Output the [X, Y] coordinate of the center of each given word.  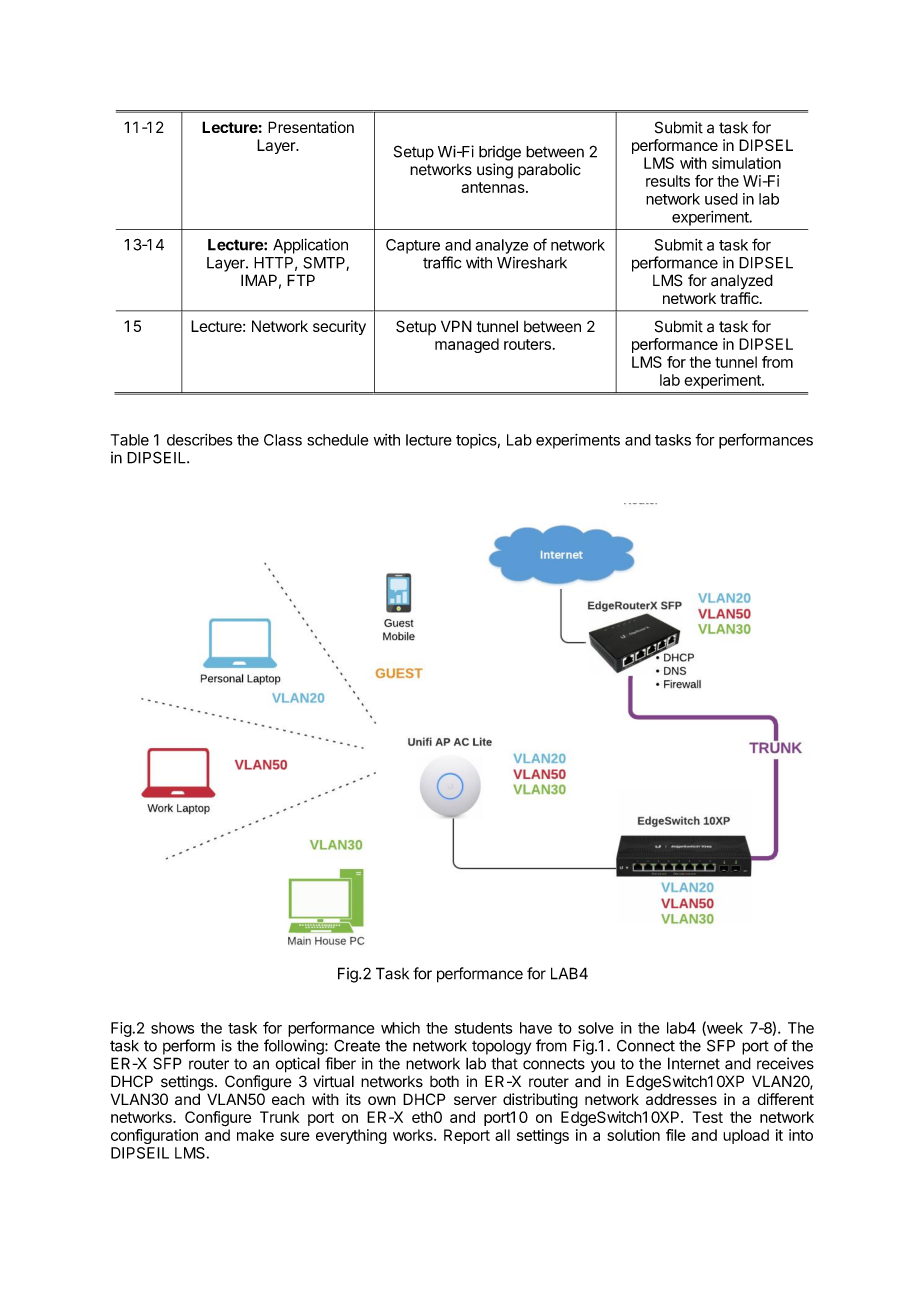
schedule [337, 440]
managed [467, 345]
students [483, 1028]
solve [596, 1028]
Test [708, 1117]
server [475, 1100]
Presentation [311, 127]
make [255, 1135]
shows [172, 1028]
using [495, 171]
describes [199, 440]
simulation [746, 163]
